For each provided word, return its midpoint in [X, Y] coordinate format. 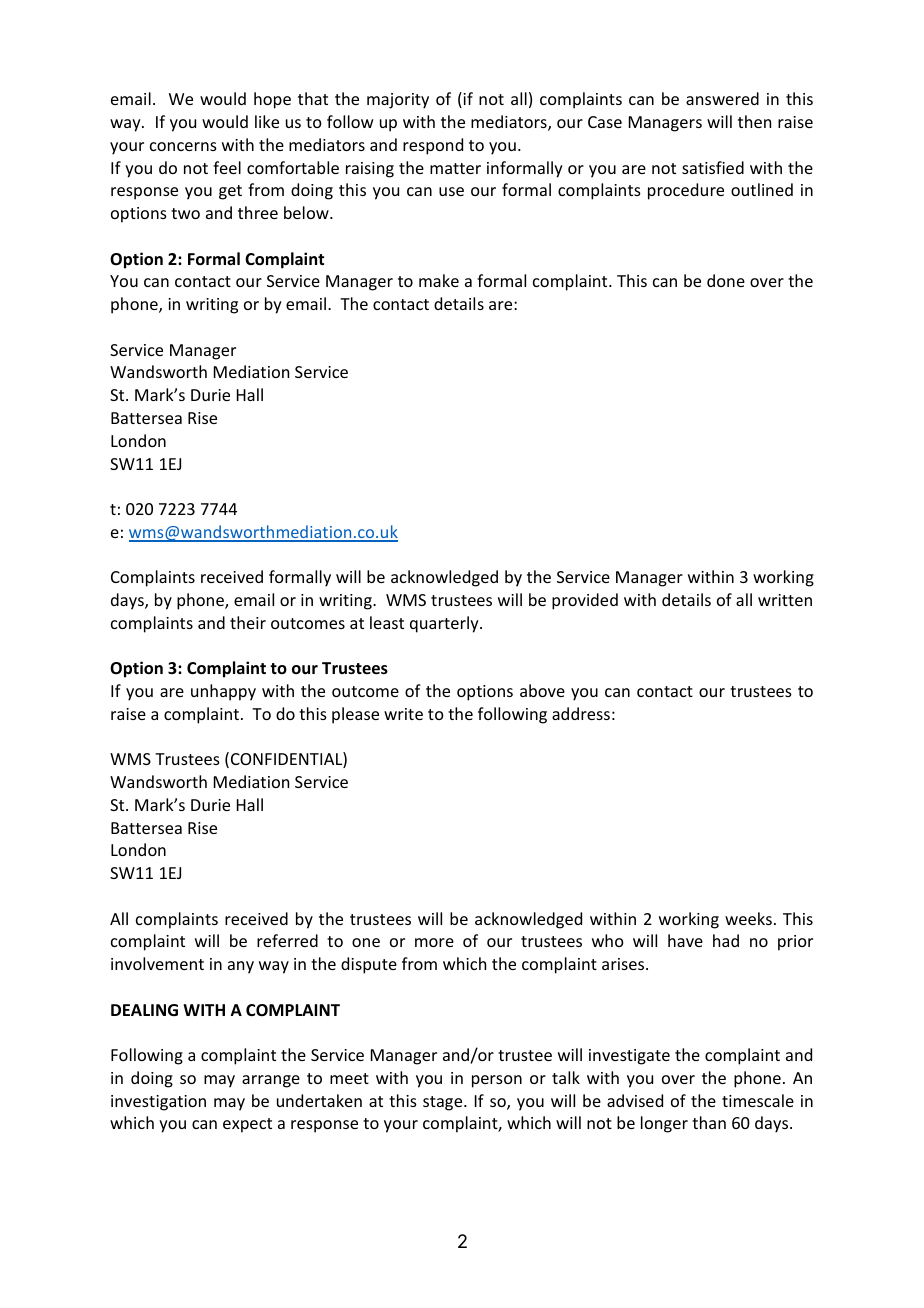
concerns [183, 146]
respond [433, 146]
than [709, 1122]
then [754, 121]
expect [247, 1125]
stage [444, 1103]
